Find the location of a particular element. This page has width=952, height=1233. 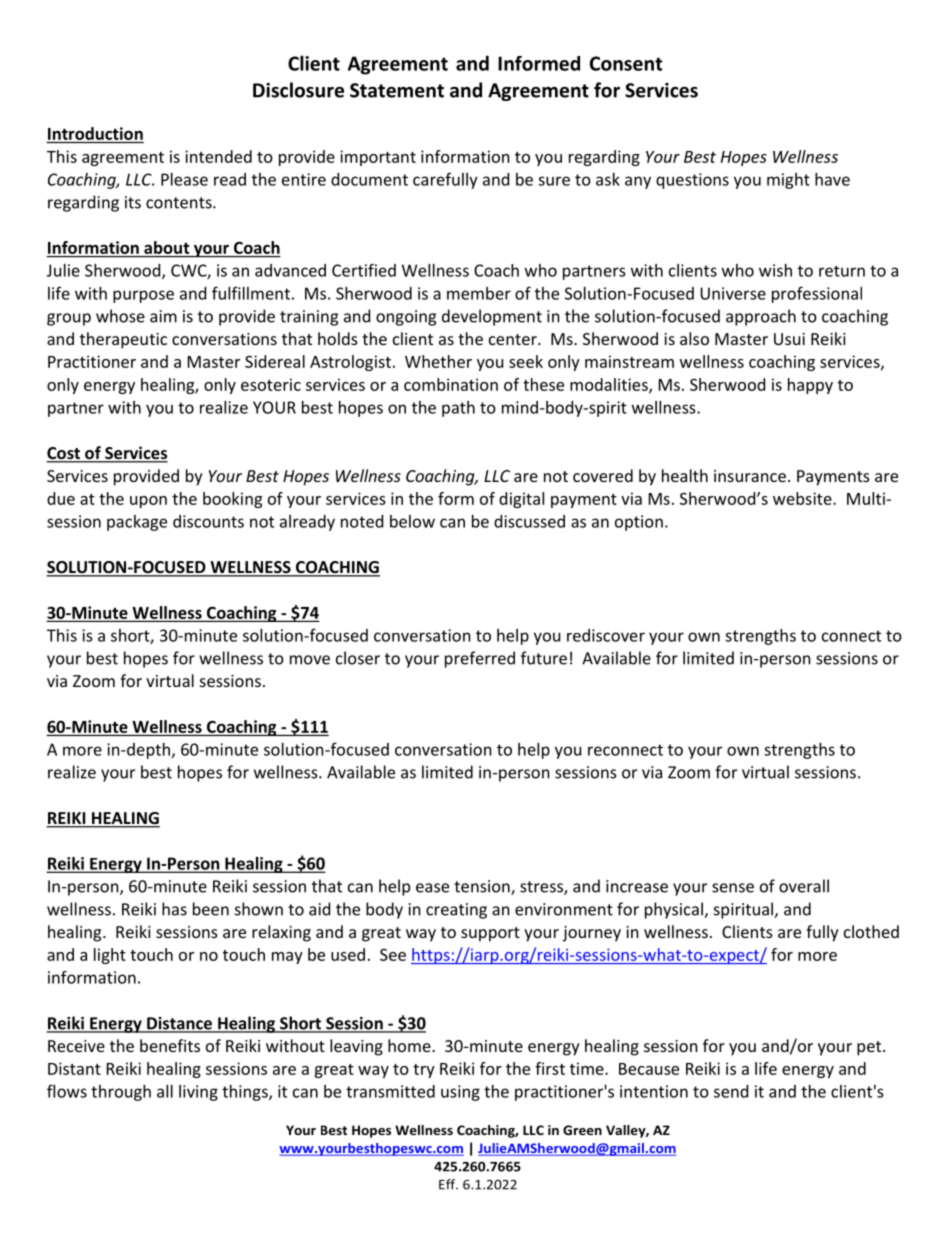

Introduction is located at coordinates (95, 133).
